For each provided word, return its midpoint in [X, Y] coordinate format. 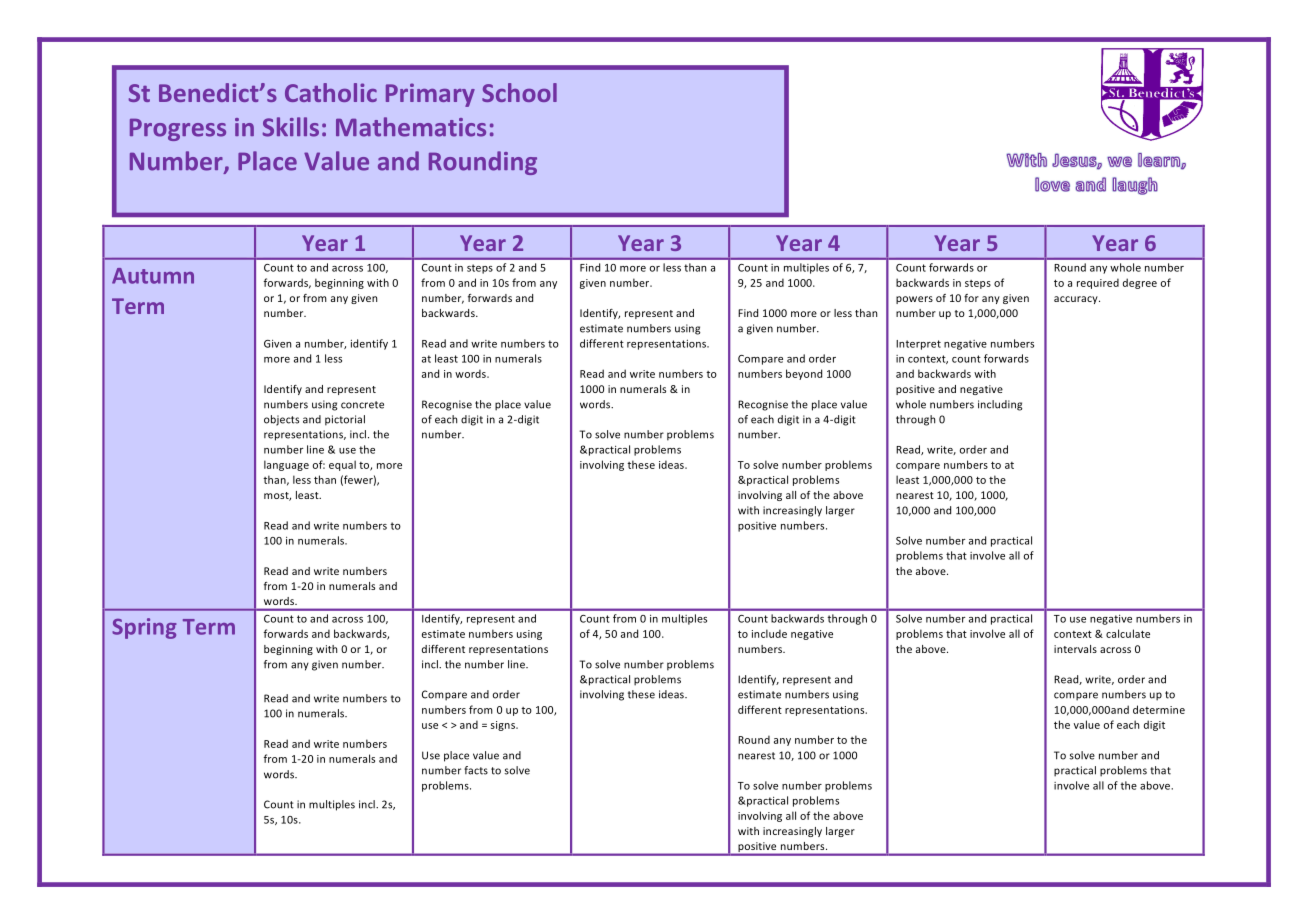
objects [281, 420]
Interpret [918, 345]
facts [476, 770]
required [1098, 283]
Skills [291, 127]
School [519, 92]
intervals [1075, 649]
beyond [804, 374]
